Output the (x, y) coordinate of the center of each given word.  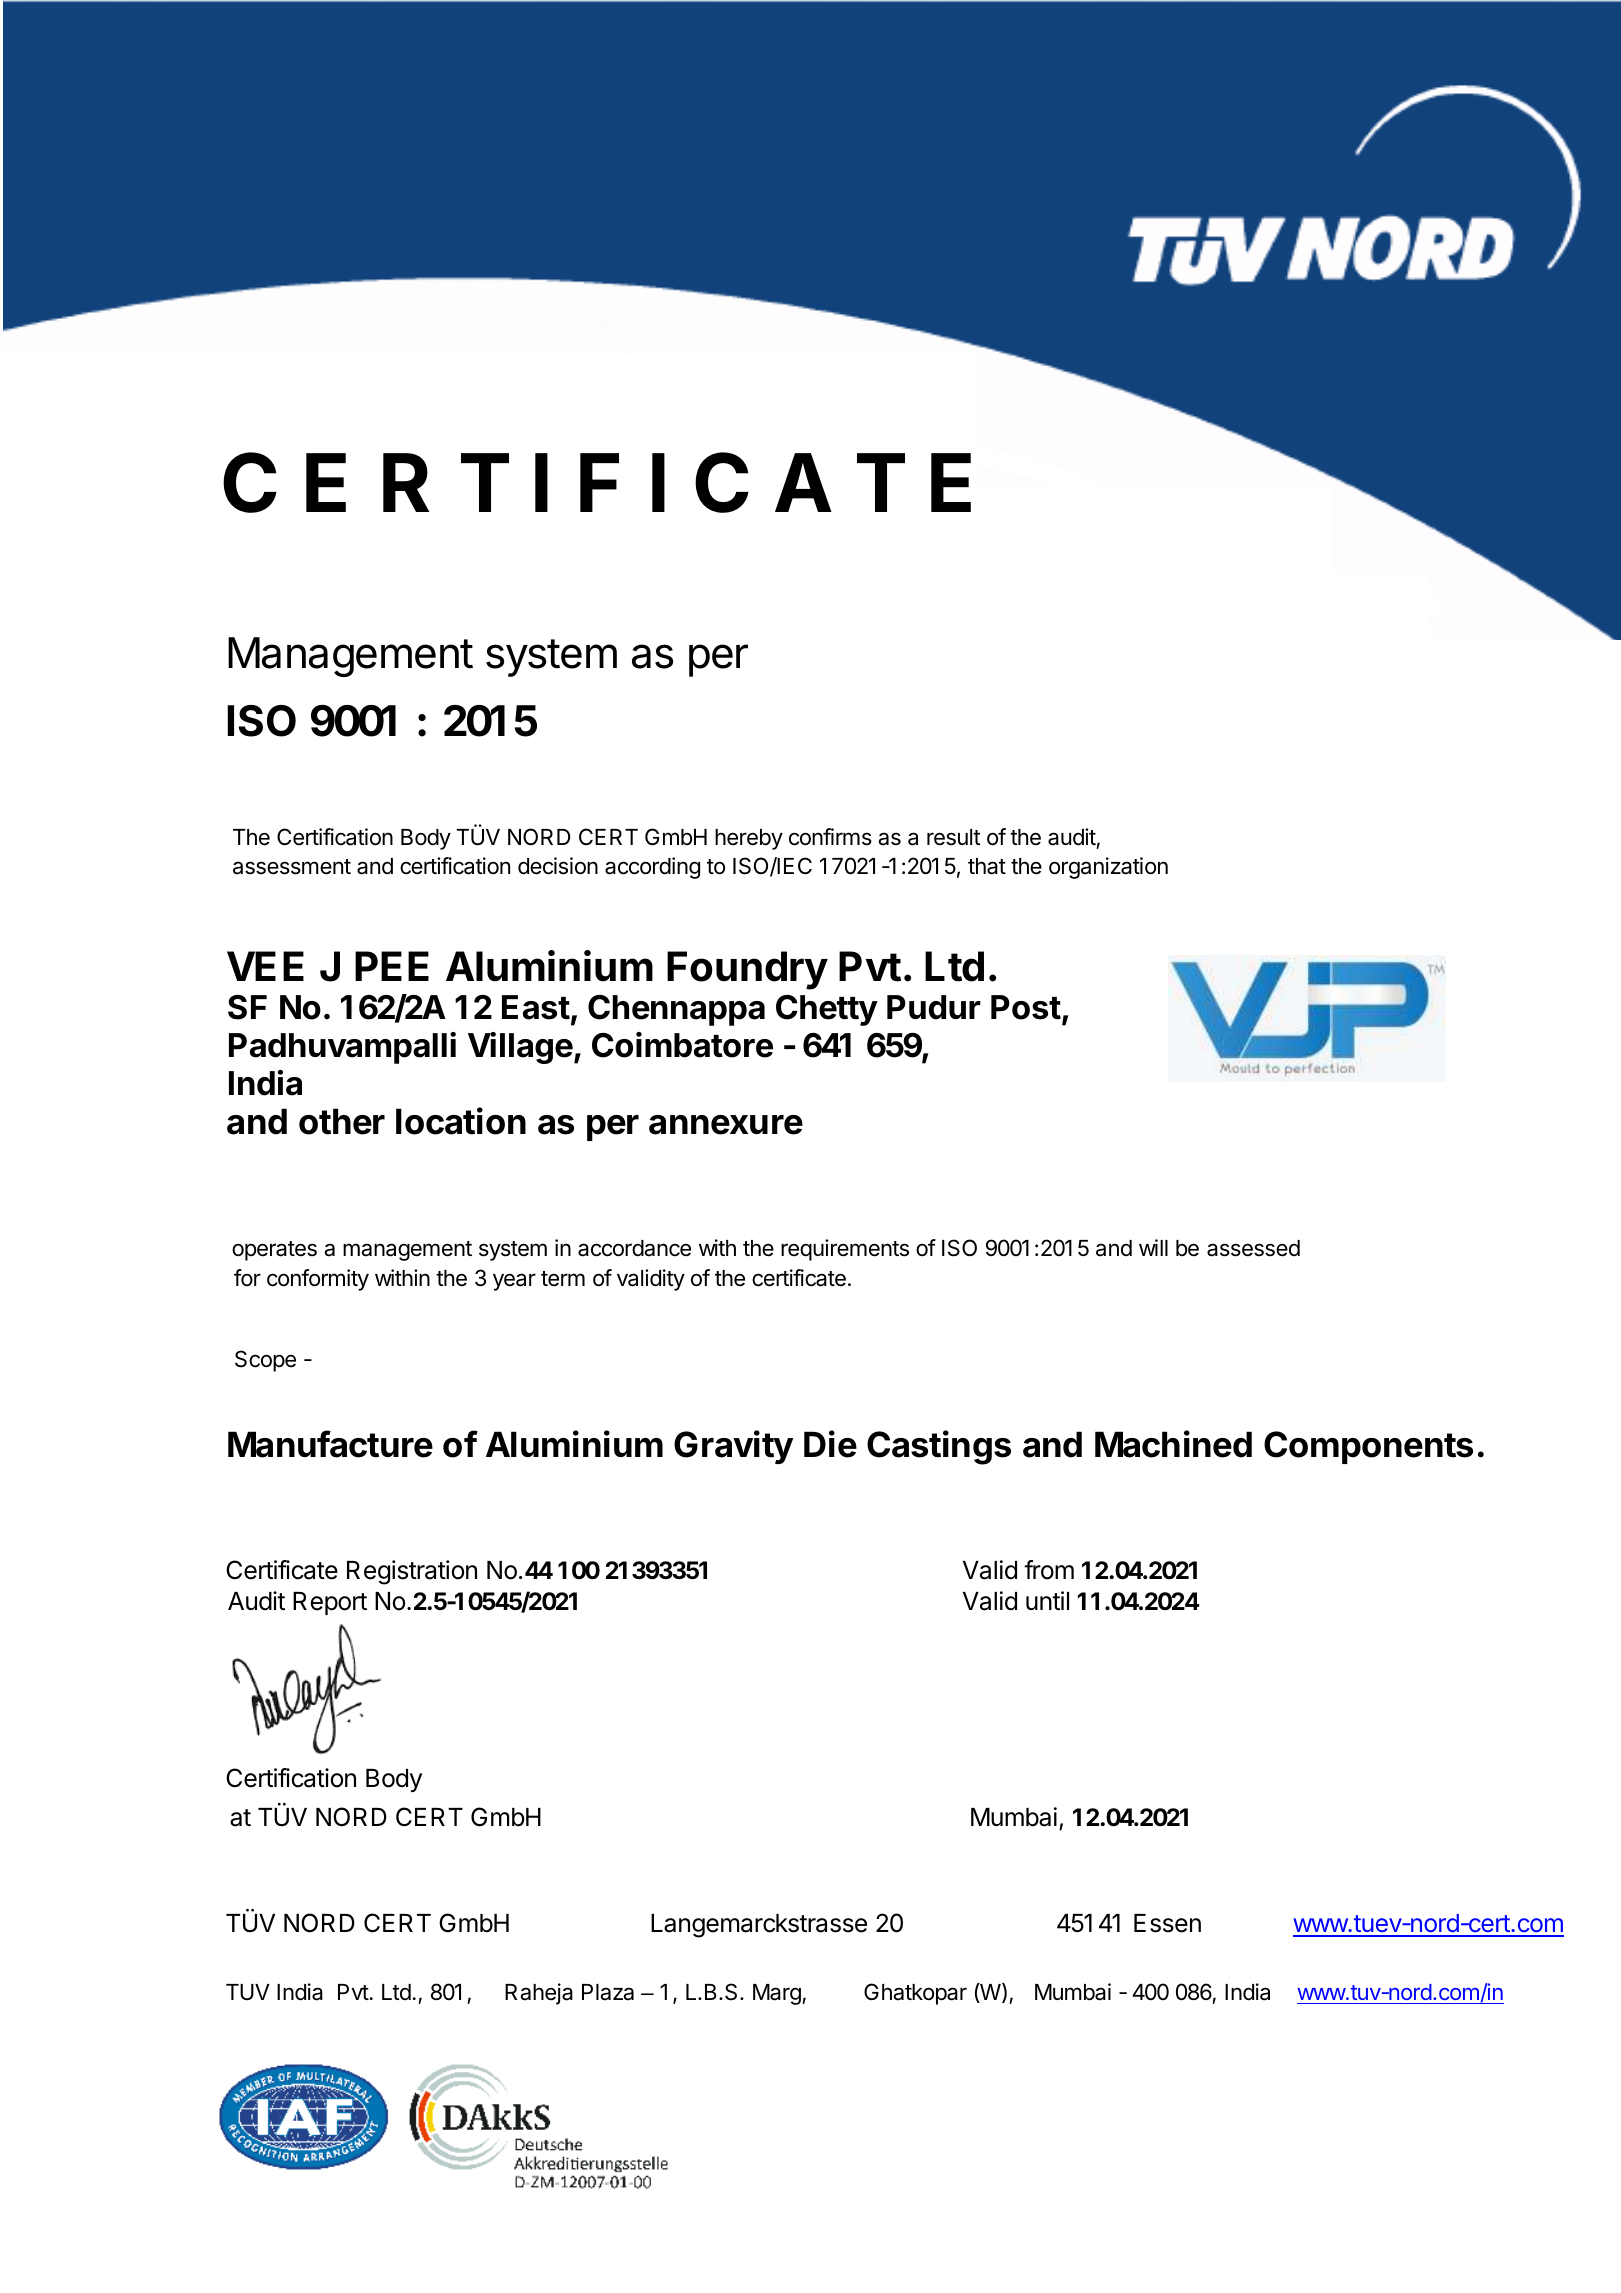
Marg (778, 1994)
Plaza (608, 1992)
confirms (830, 837)
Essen (1167, 1923)
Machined (1173, 1444)
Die (830, 1444)
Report (330, 1603)
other (342, 1121)
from (1049, 1570)
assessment (292, 867)
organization (1108, 868)
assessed (1253, 1248)
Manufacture (330, 1444)
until (1047, 1600)
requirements (845, 1250)
